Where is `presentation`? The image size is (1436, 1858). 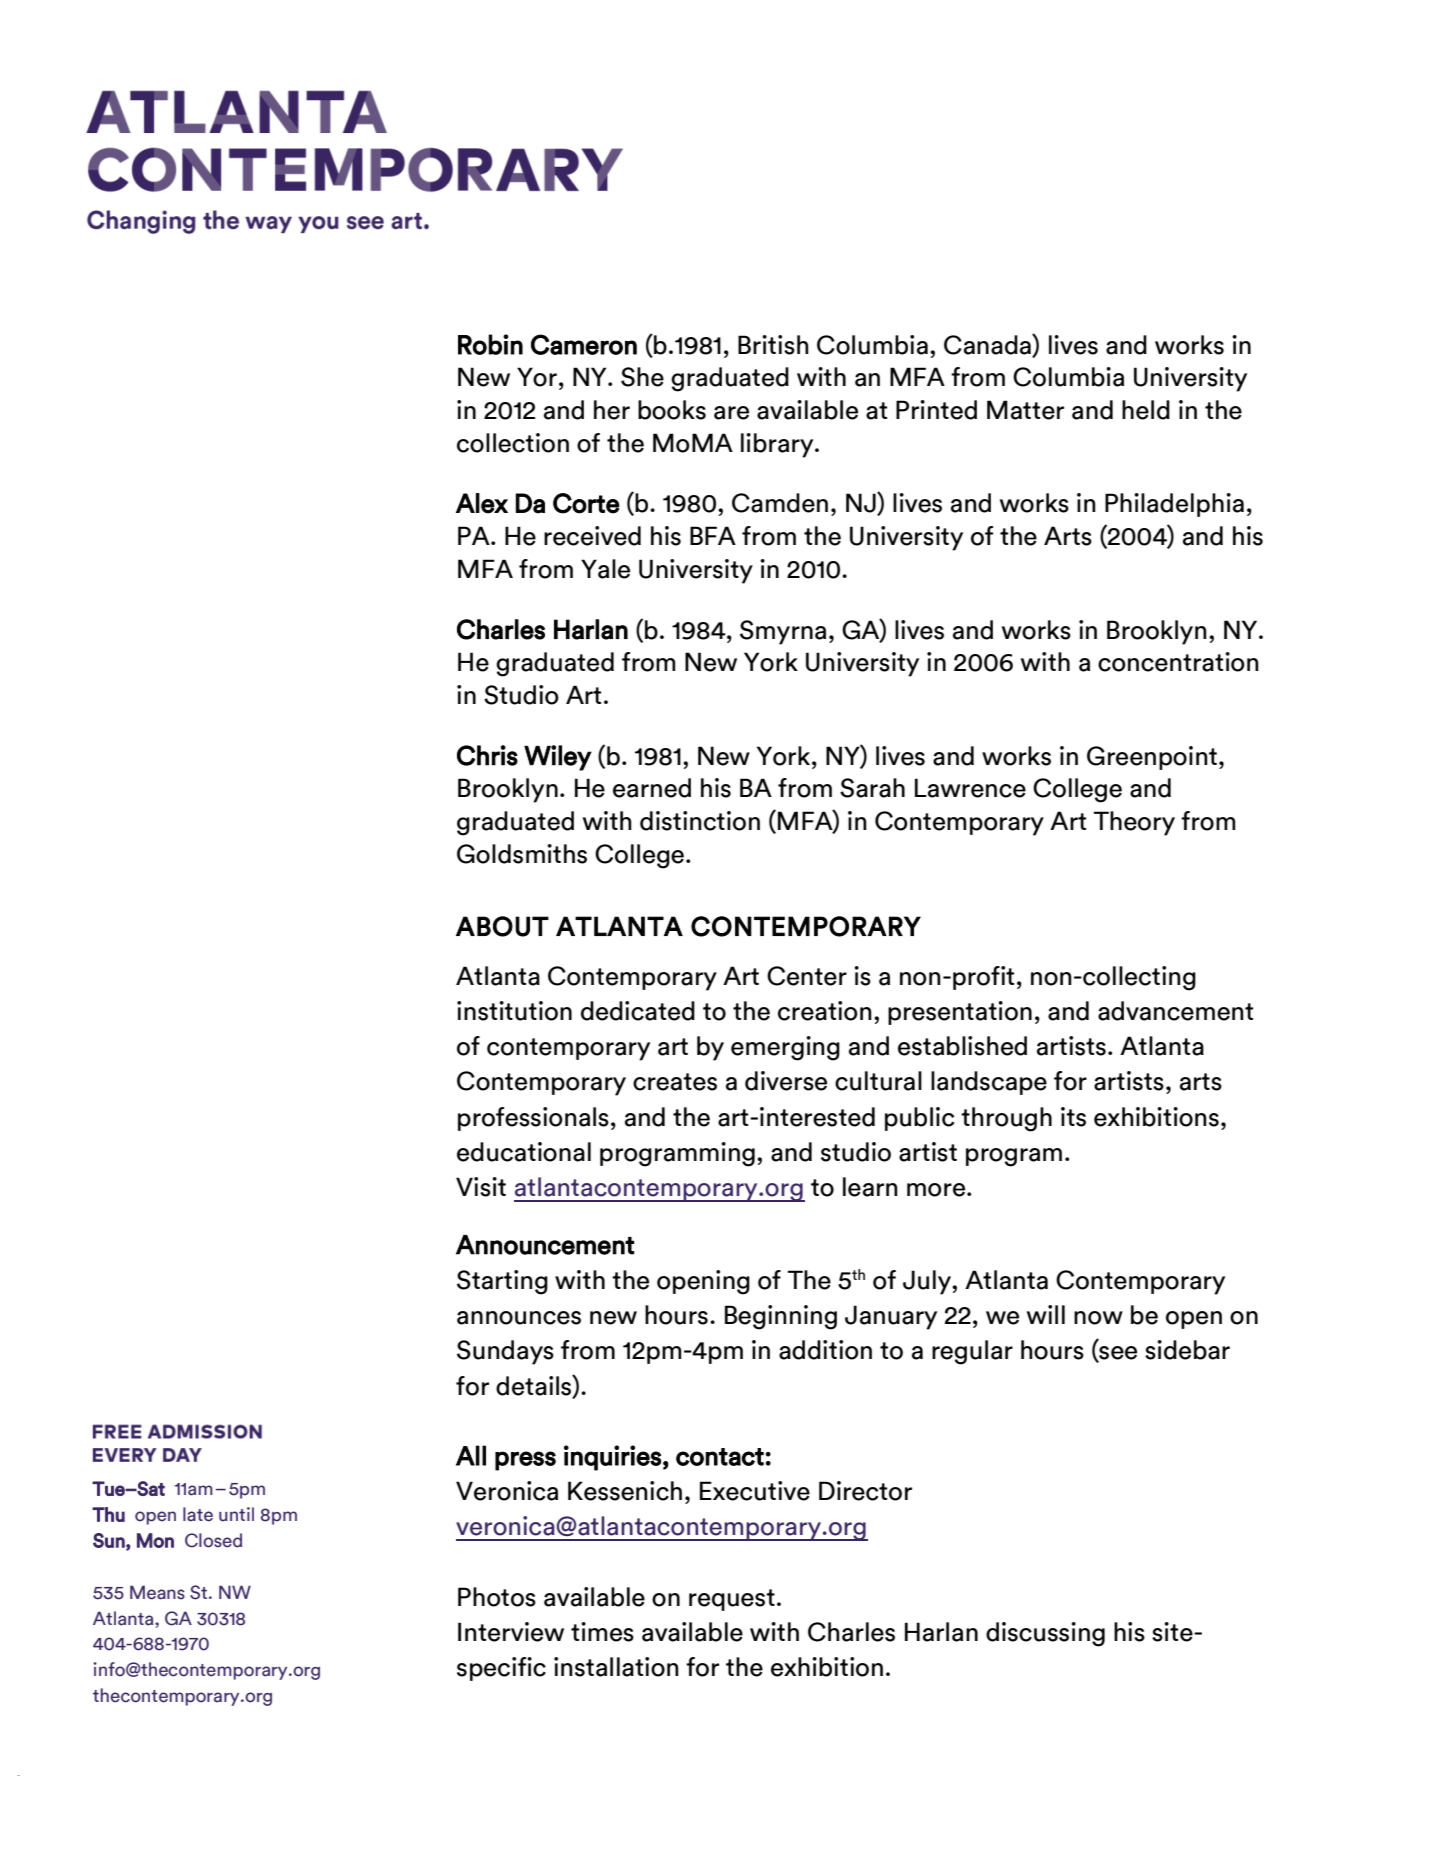 presentation is located at coordinates (960, 1013).
